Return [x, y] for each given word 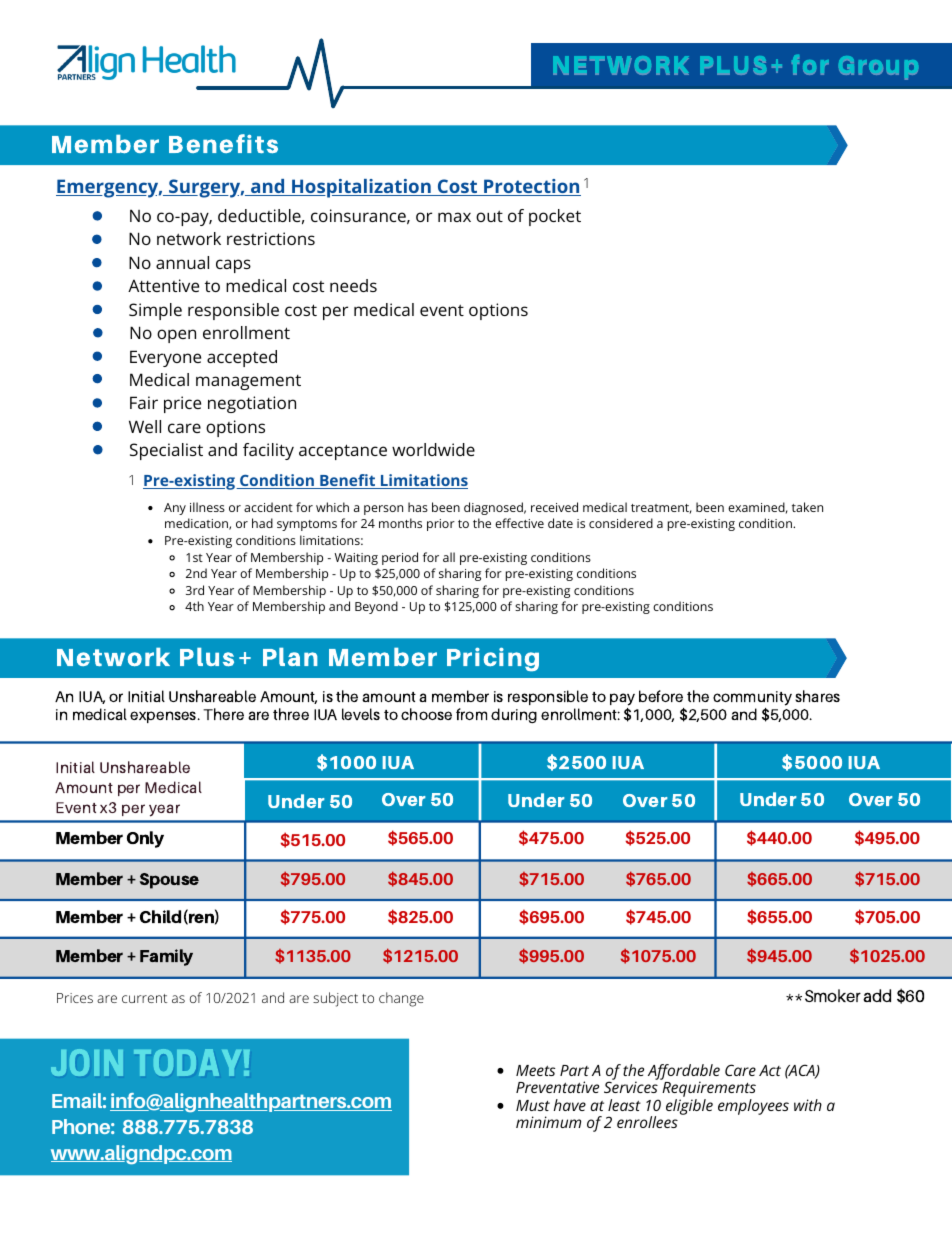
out [489, 216]
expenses [164, 717]
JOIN [87, 1062]
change [401, 999]
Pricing [493, 659]
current [144, 998]
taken [807, 507]
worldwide [433, 449]
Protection [531, 187]
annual [182, 262]
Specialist [166, 451]
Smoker [833, 995]
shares [817, 696]
